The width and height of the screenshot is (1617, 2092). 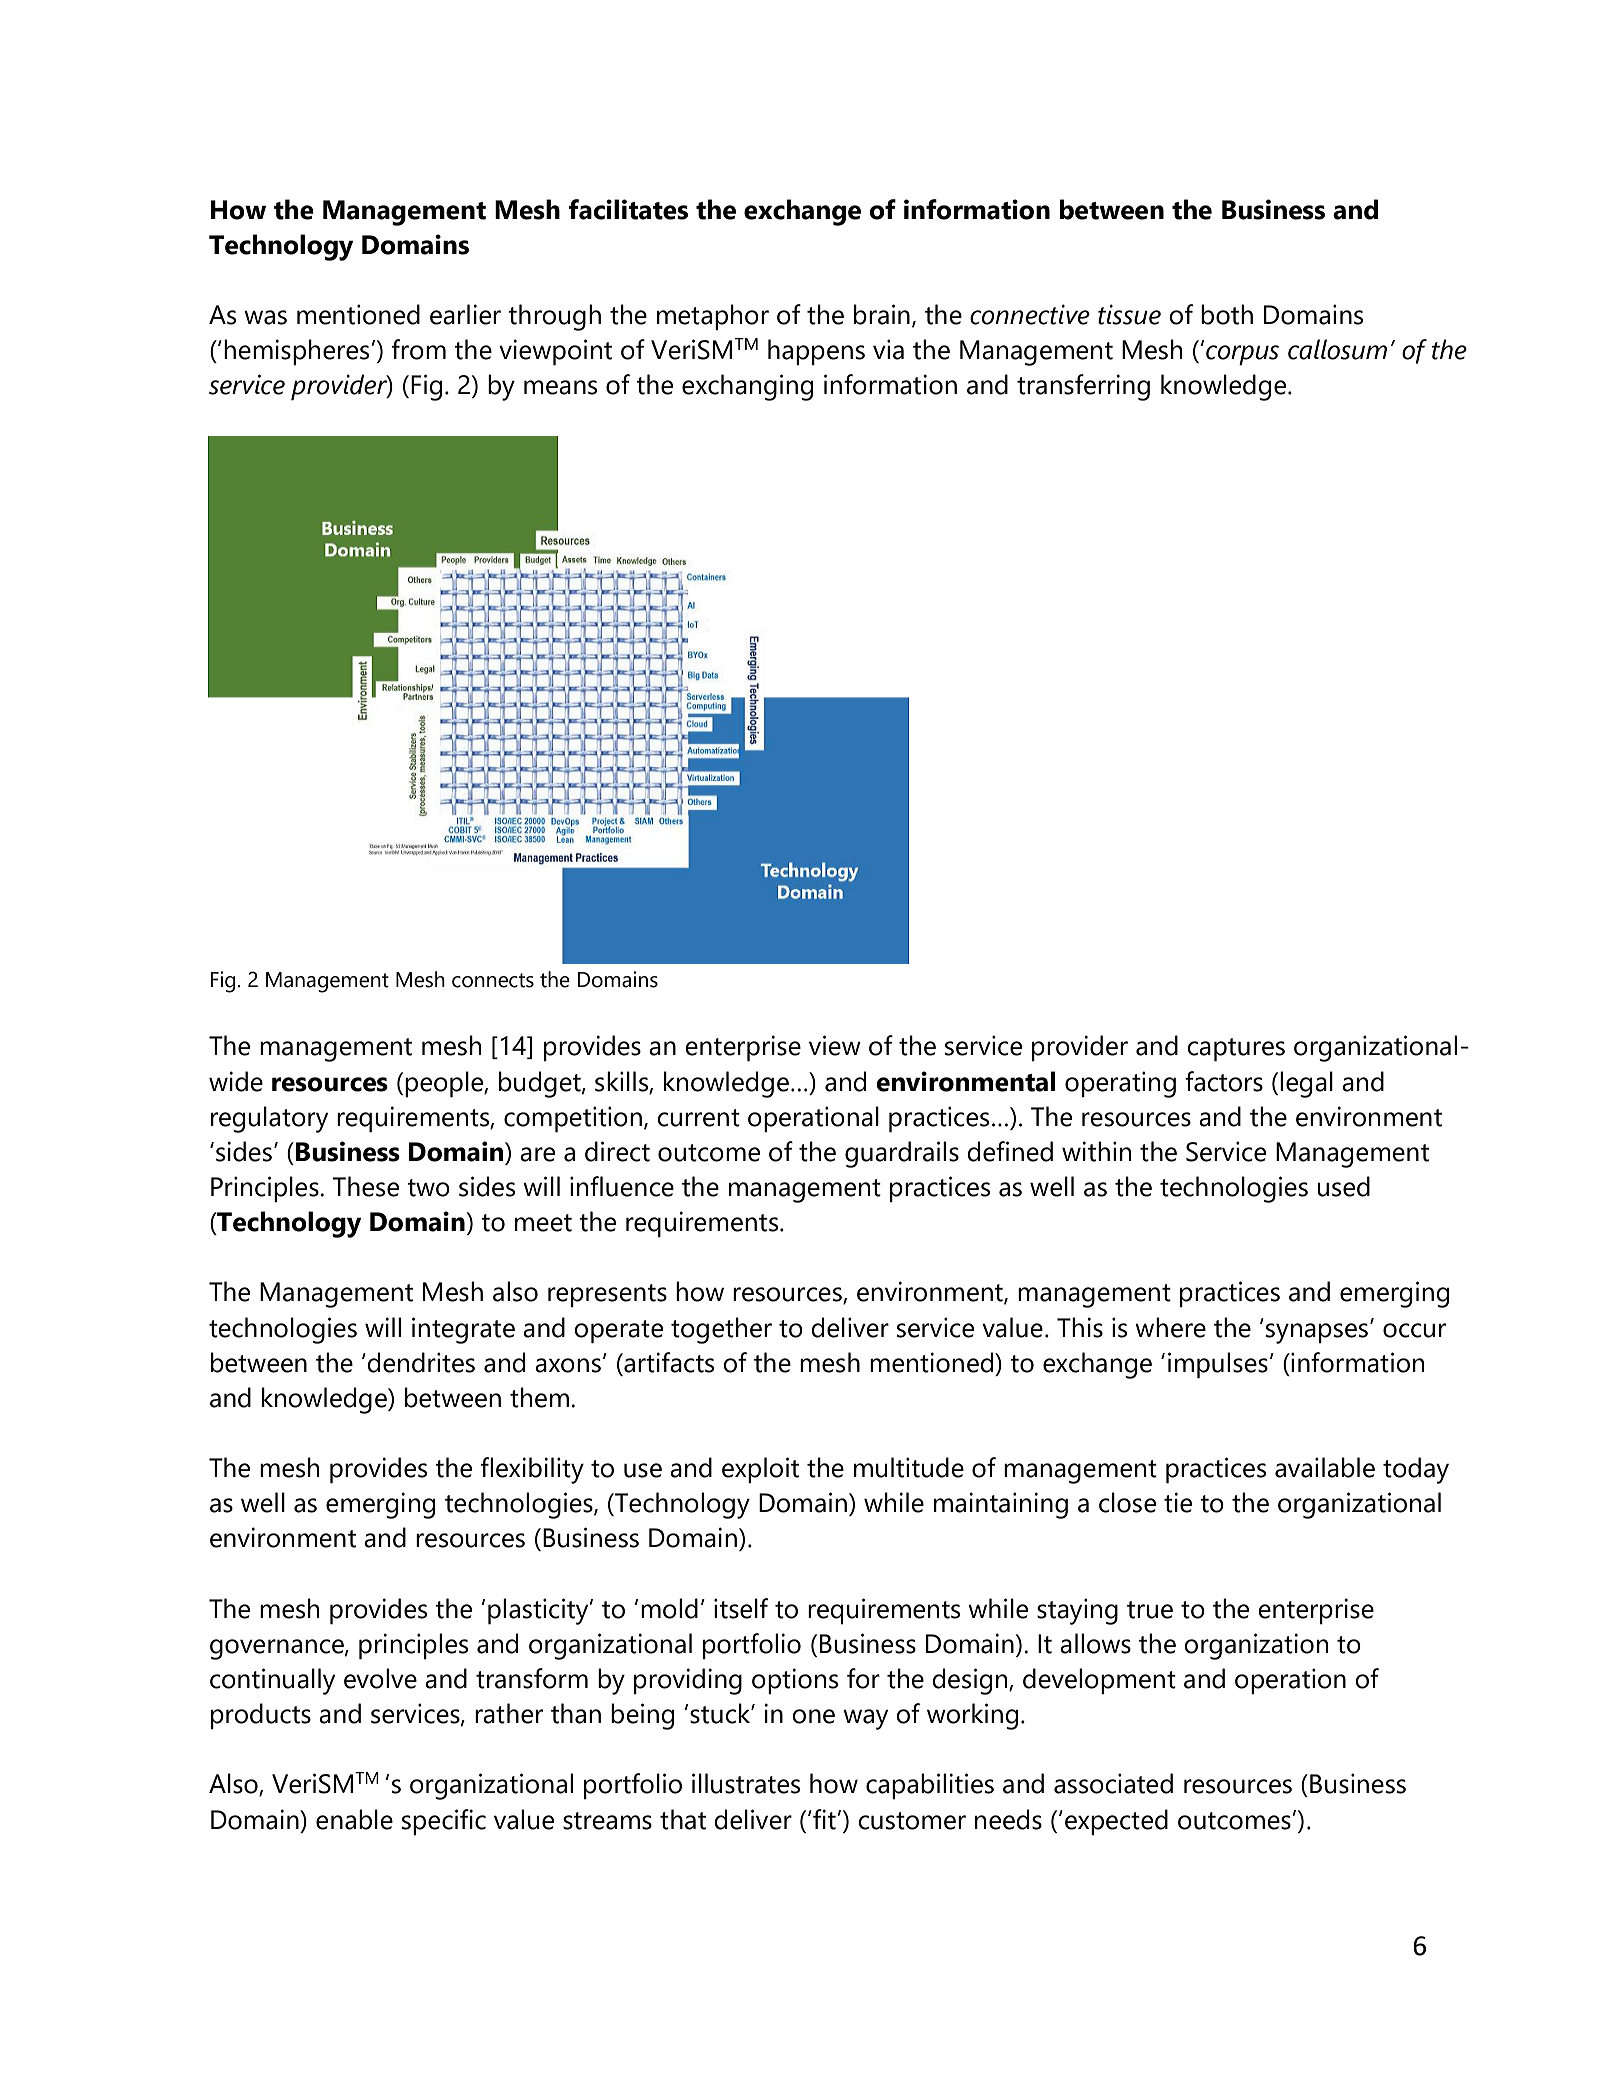 What do you see at coordinates (698, 1118) in the screenshot?
I see `current` at bounding box center [698, 1118].
